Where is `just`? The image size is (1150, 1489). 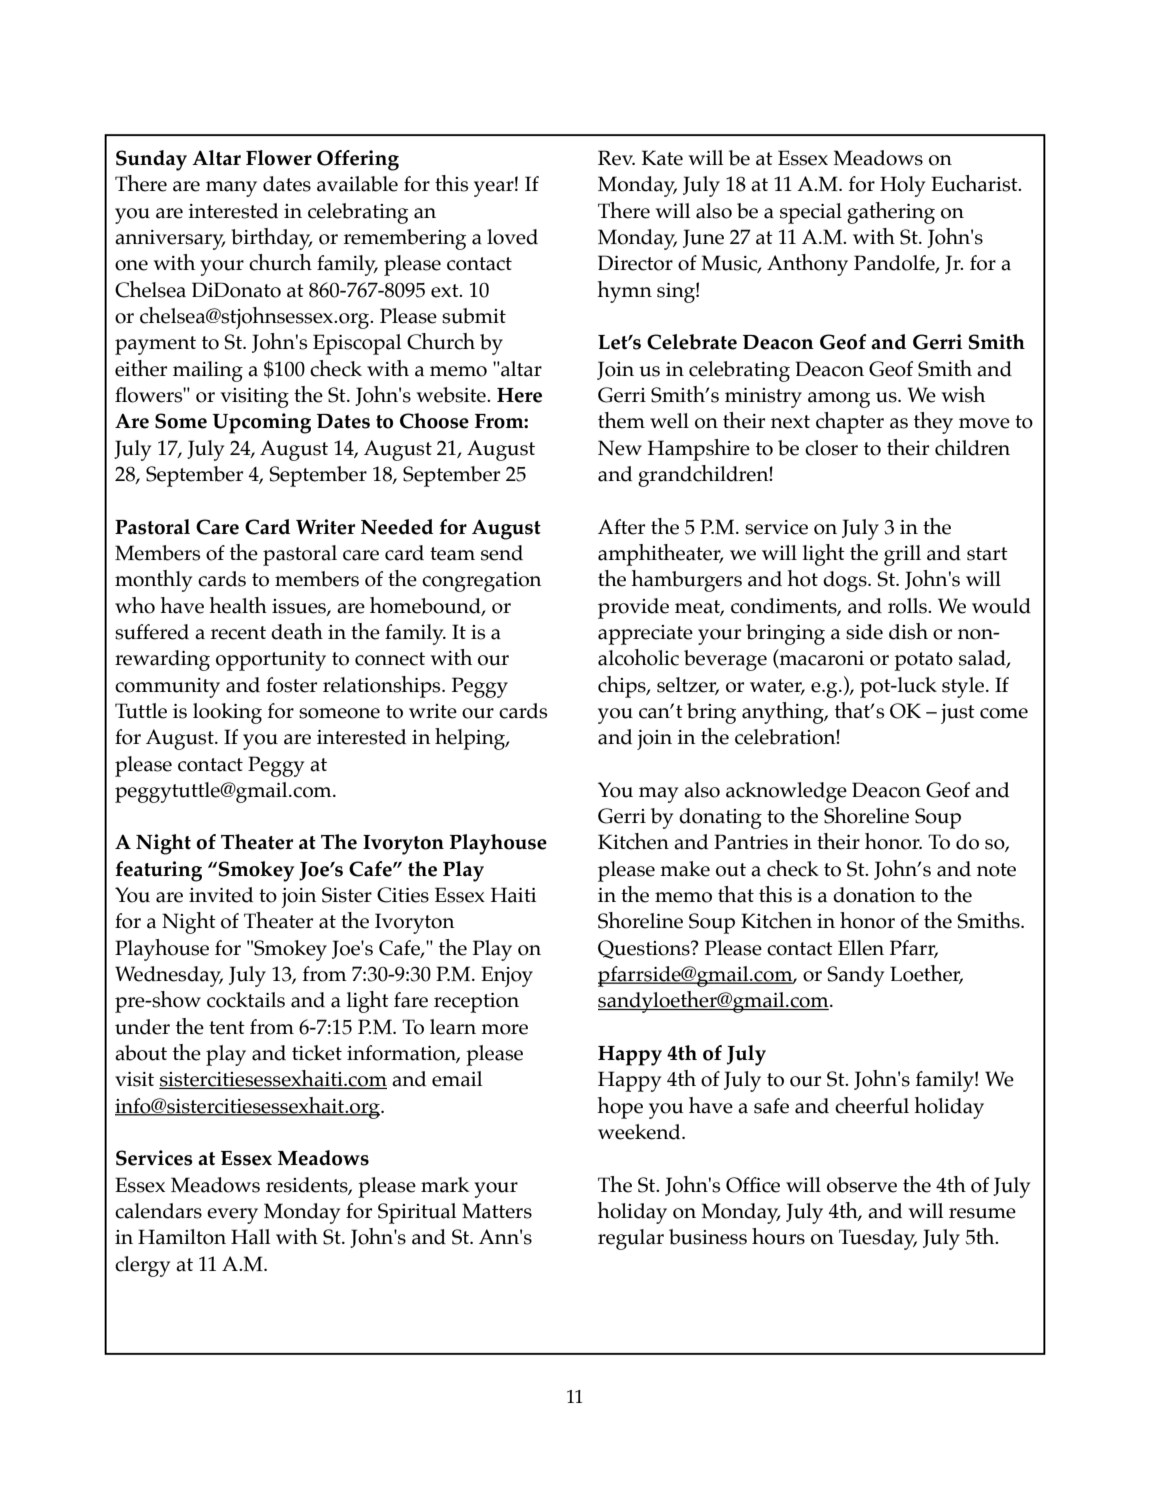 just is located at coordinates (958, 714).
